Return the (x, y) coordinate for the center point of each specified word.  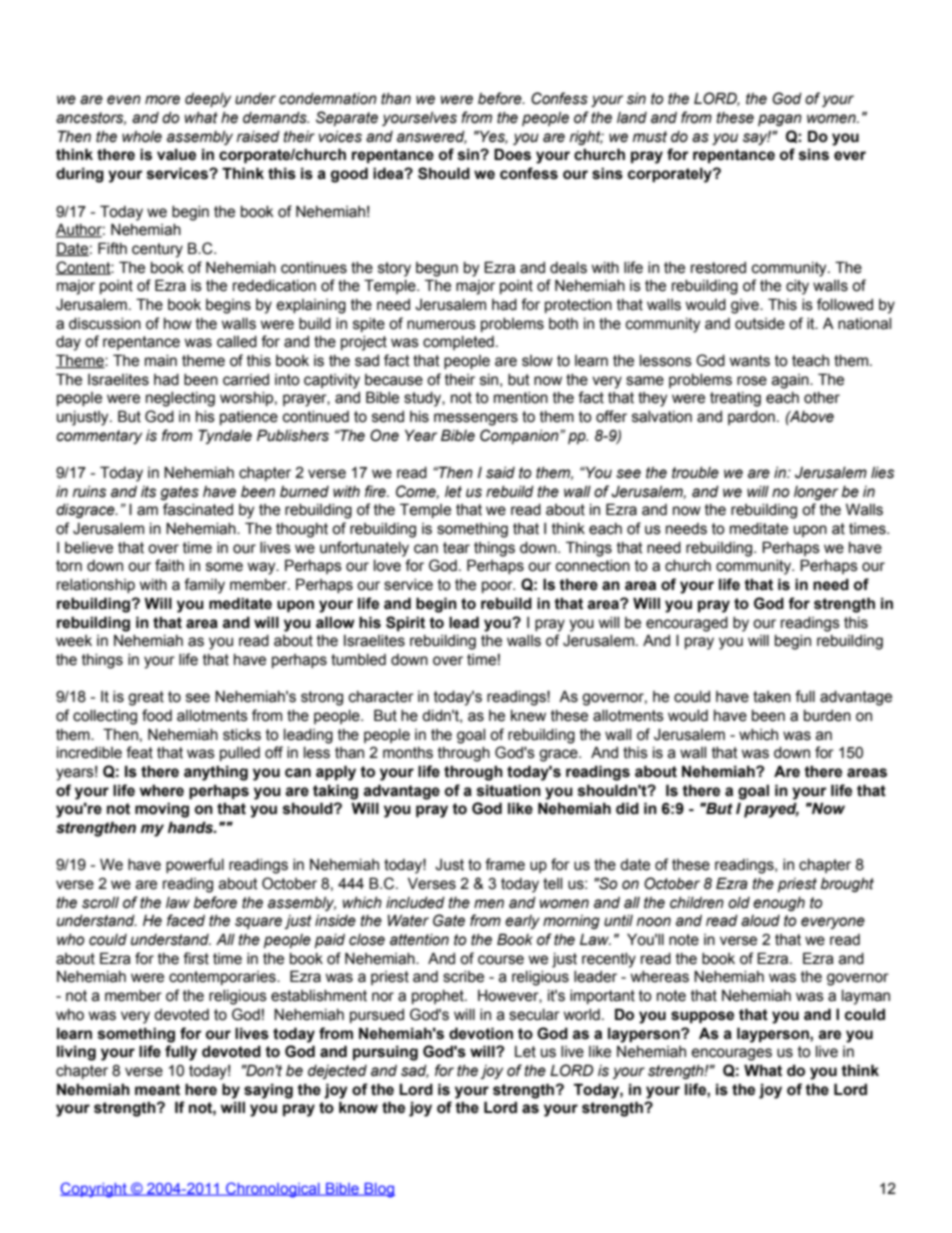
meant (157, 1090)
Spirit (405, 623)
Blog (379, 1190)
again (791, 381)
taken (772, 697)
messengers (476, 419)
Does (512, 154)
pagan (780, 120)
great (146, 698)
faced (186, 920)
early (522, 922)
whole (142, 137)
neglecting (180, 399)
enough (779, 904)
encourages (731, 1054)
